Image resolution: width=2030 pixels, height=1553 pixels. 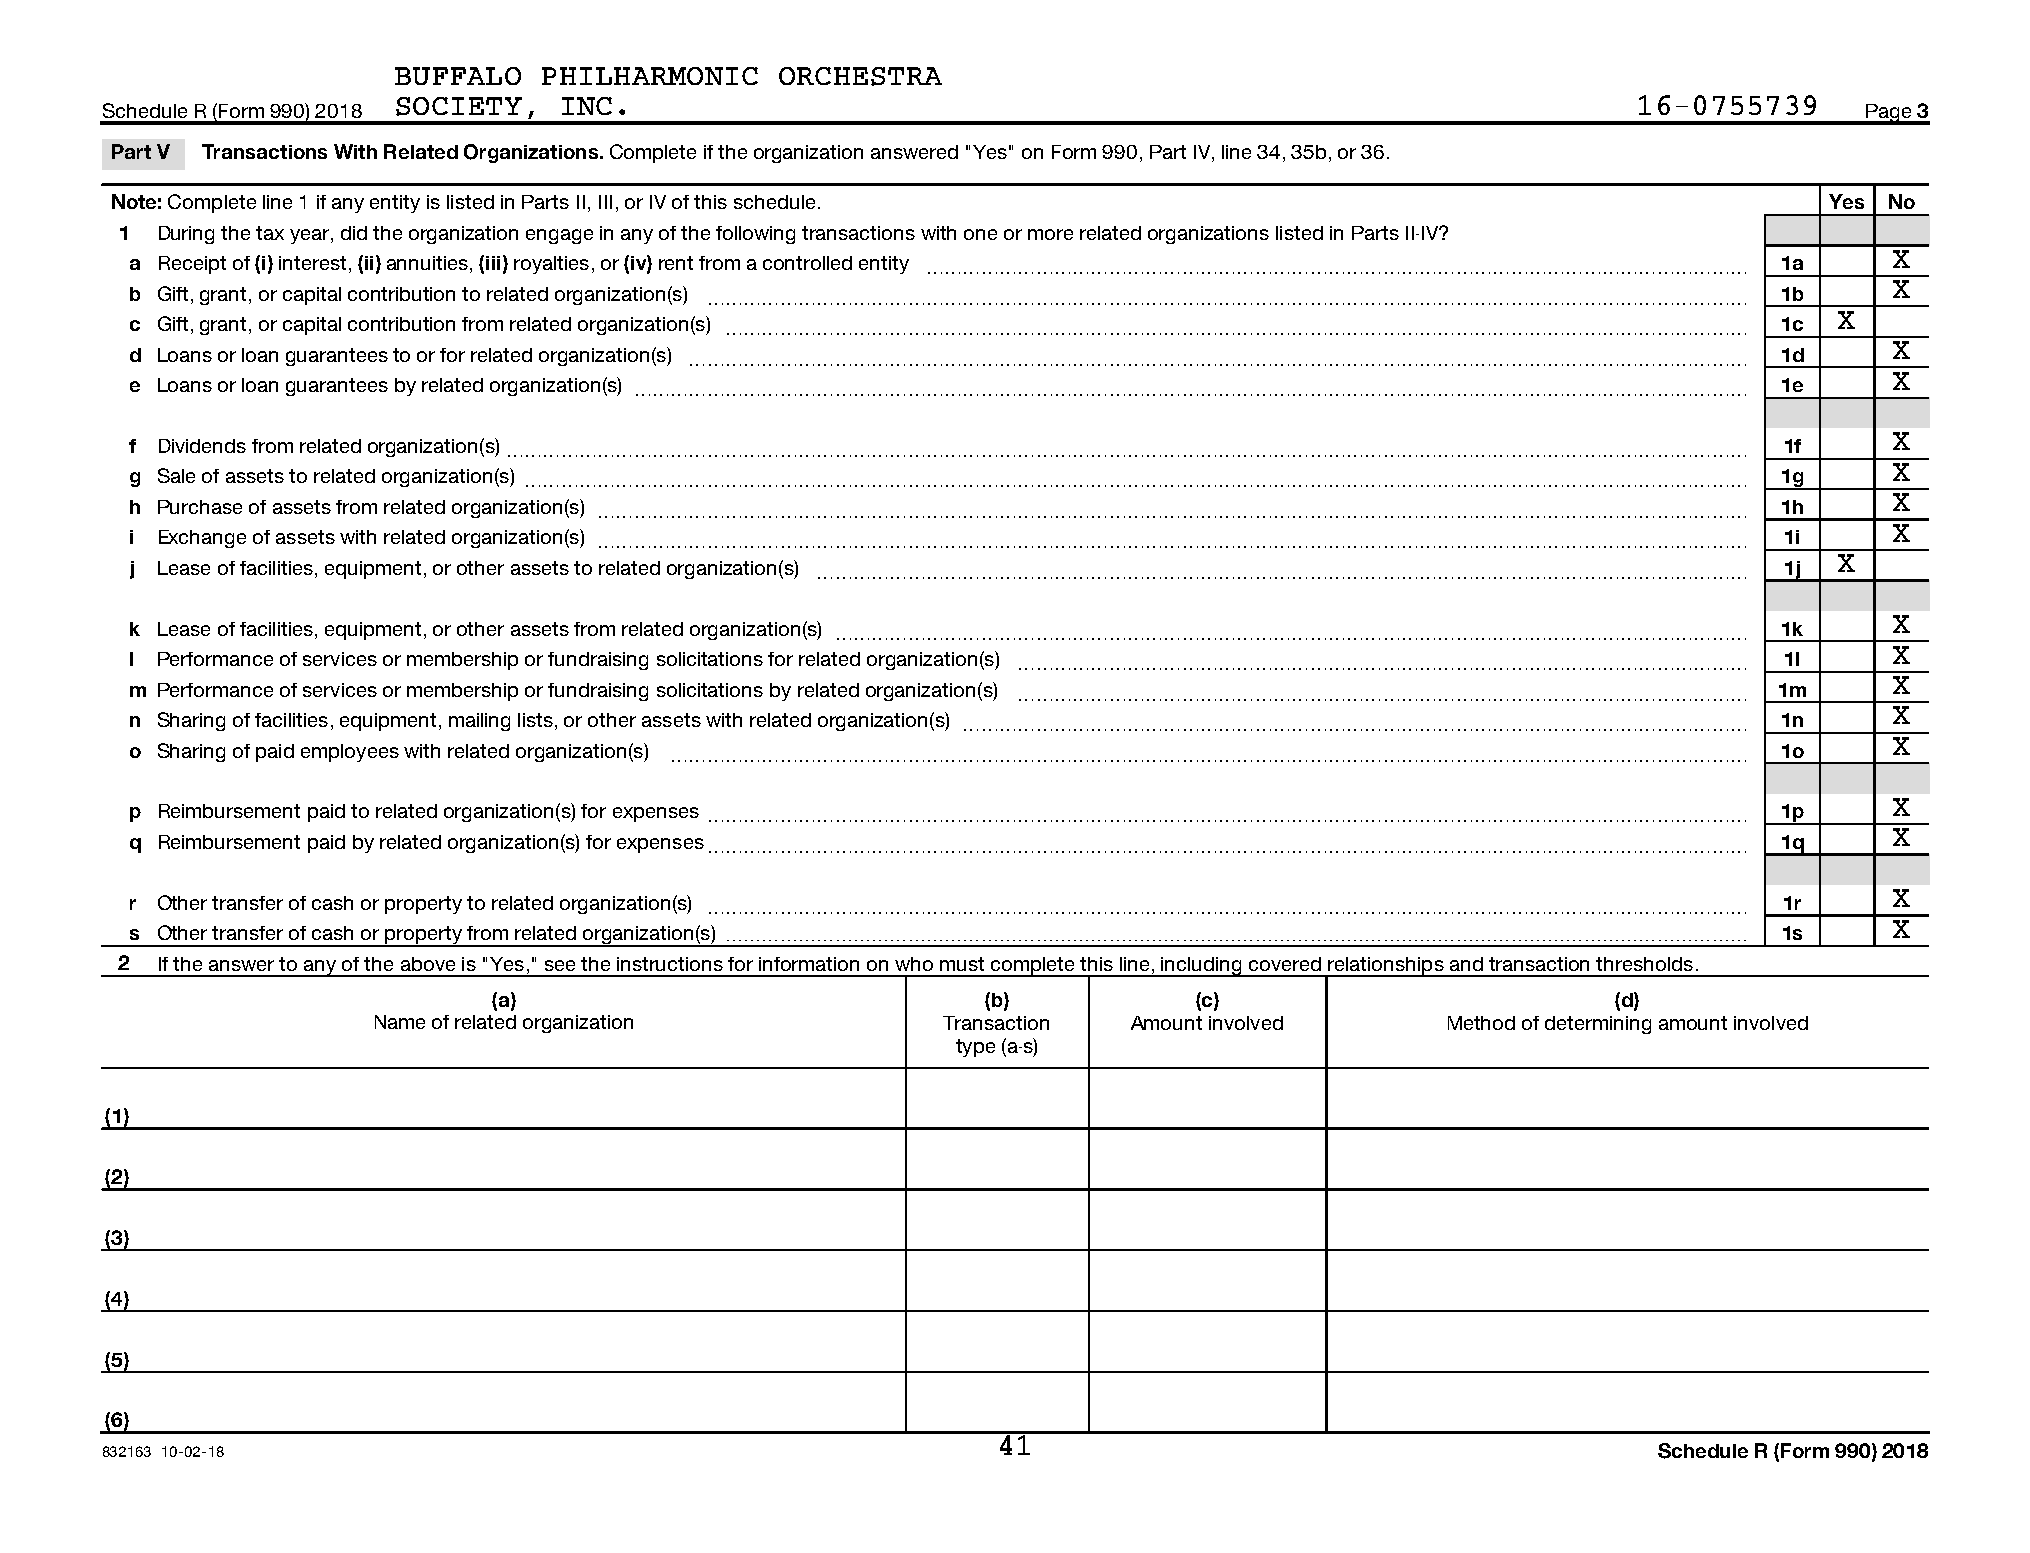 What do you see at coordinates (459, 106) in the screenshot?
I see `SOCIETY` at bounding box center [459, 106].
